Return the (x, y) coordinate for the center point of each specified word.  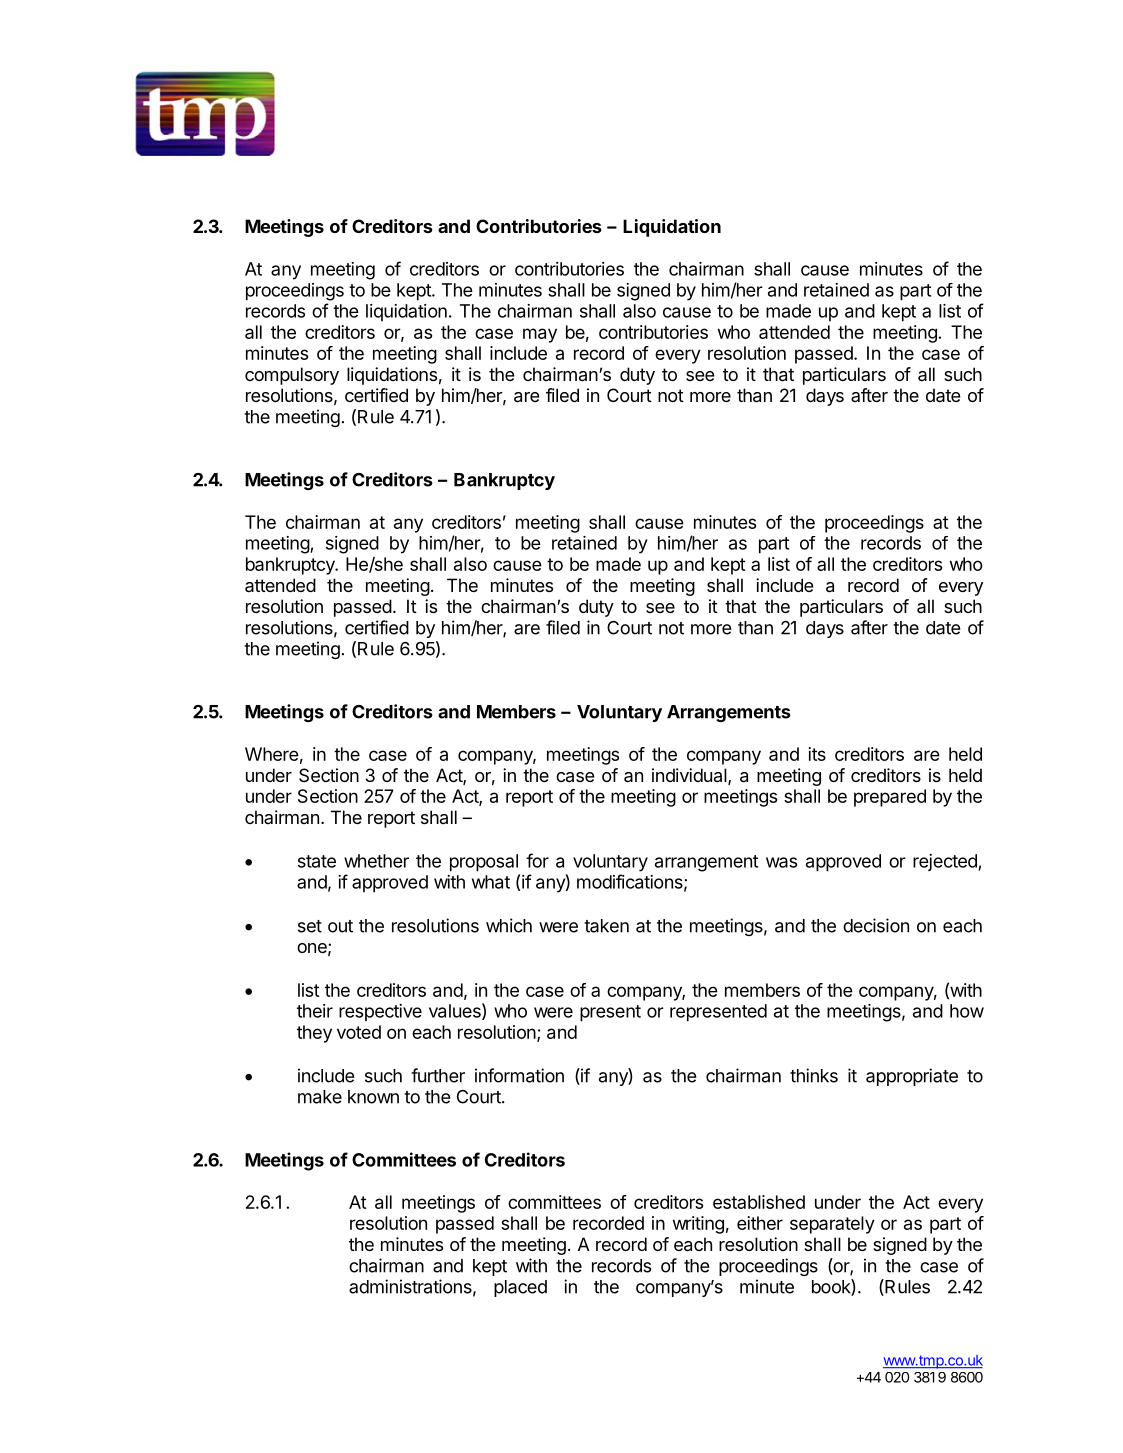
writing (698, 1225)
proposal (484, 863)
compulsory (292, 376)
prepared (890, 798)
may (540, 335)
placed (520, 1288)
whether (376, 861)
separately (832, 1225)
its (817, 754)
